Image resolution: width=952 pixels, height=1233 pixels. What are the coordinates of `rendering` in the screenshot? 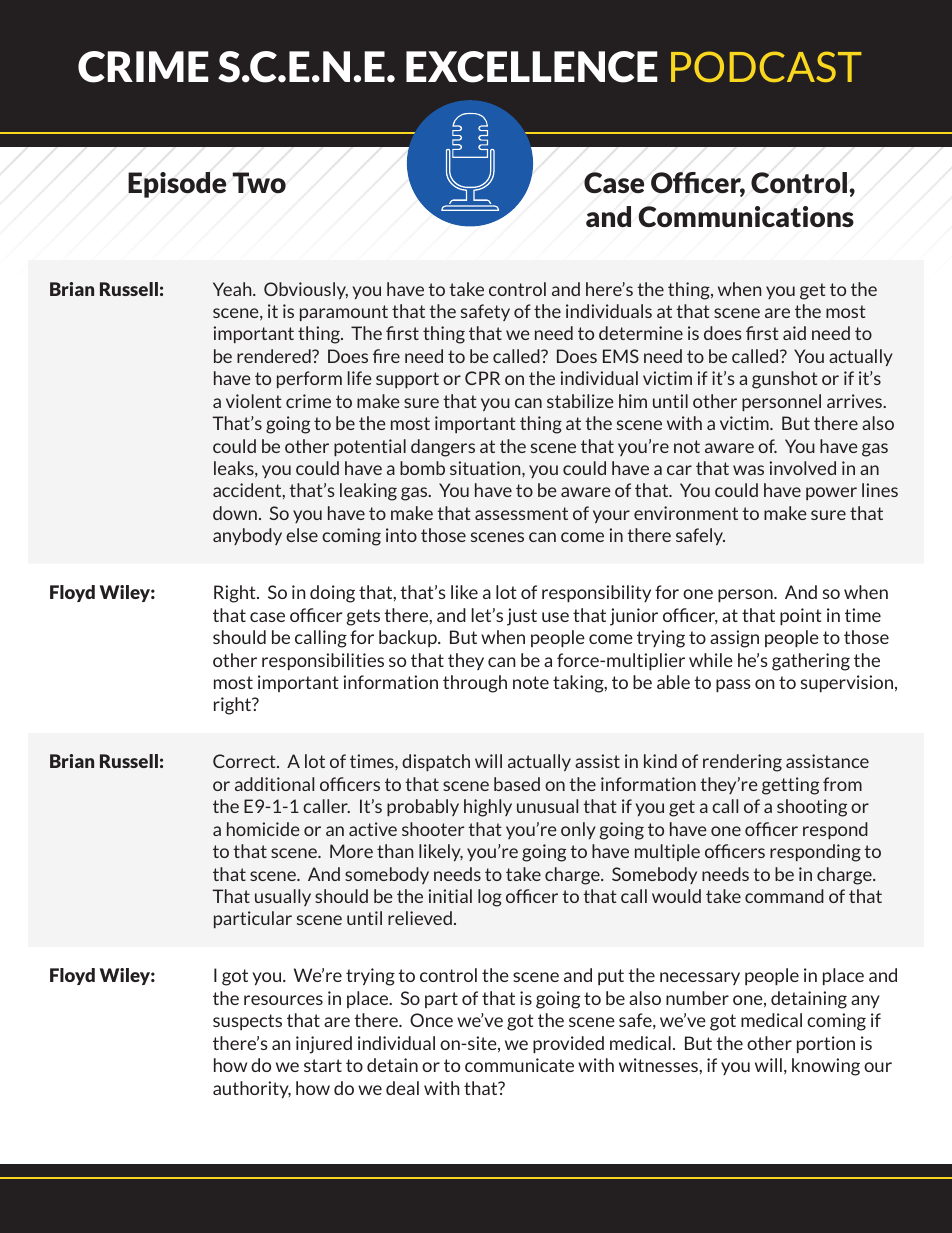 It's located at (742, 763).
